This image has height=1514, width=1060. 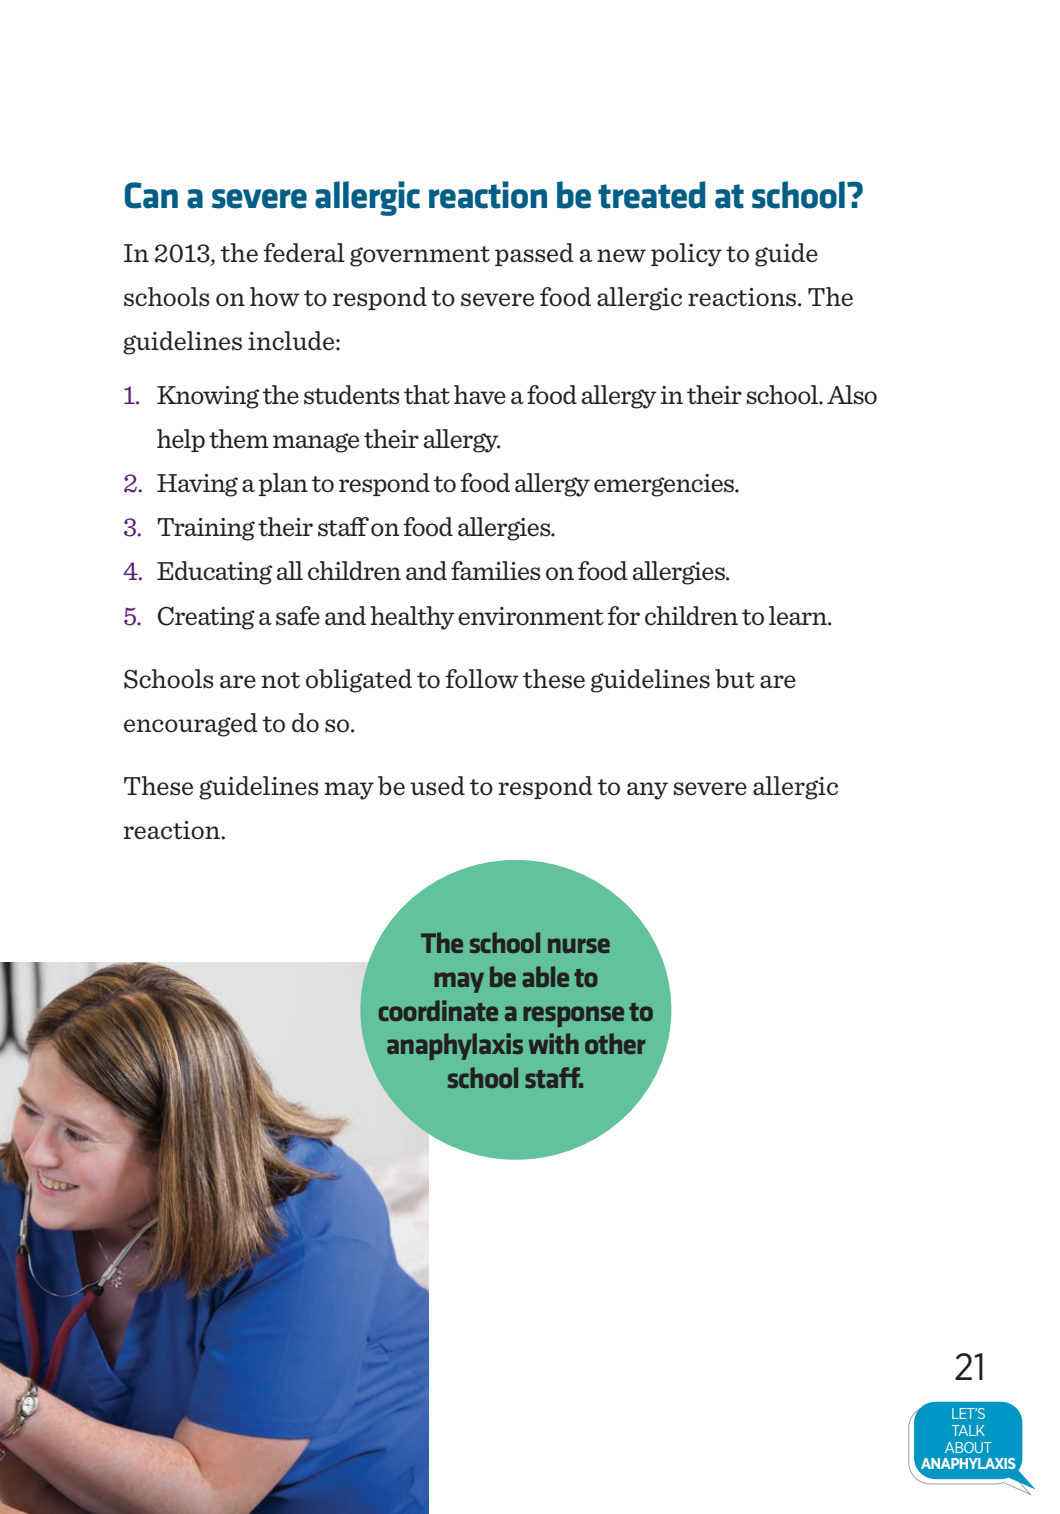 What do you see at coordinates (573, 1016) in the image?
I see `response` at bounding box center [573, 1016].
